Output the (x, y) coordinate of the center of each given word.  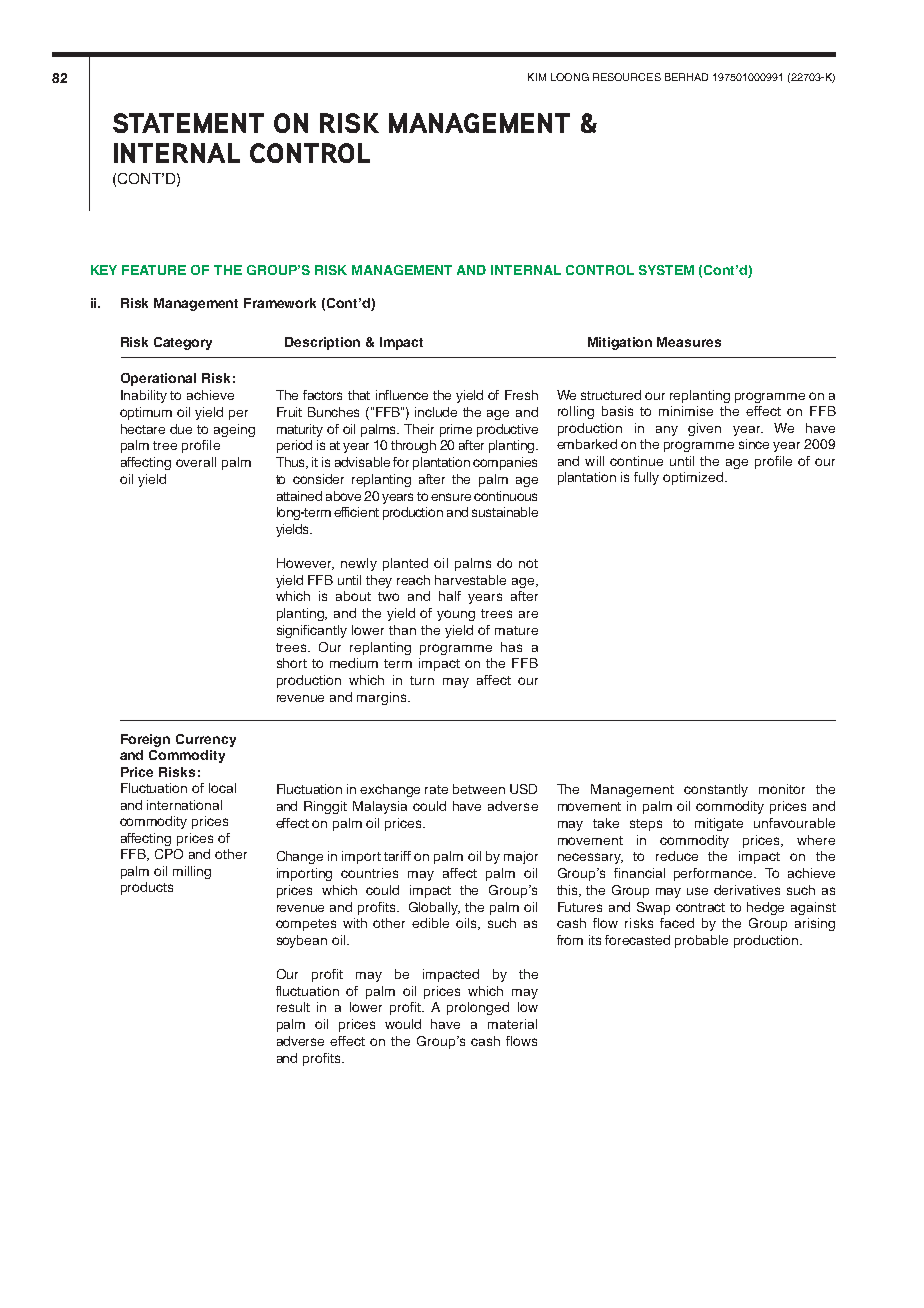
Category (183, 343)
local (222, 788)
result (293, 1007)
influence (402, 395)
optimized (693, 478)
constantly (716, 790)
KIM (537, 77)
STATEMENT (188, 123)
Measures (689, 342)
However (305, 564)
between (479, 789)
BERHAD (686, 77)
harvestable (470, 580)
